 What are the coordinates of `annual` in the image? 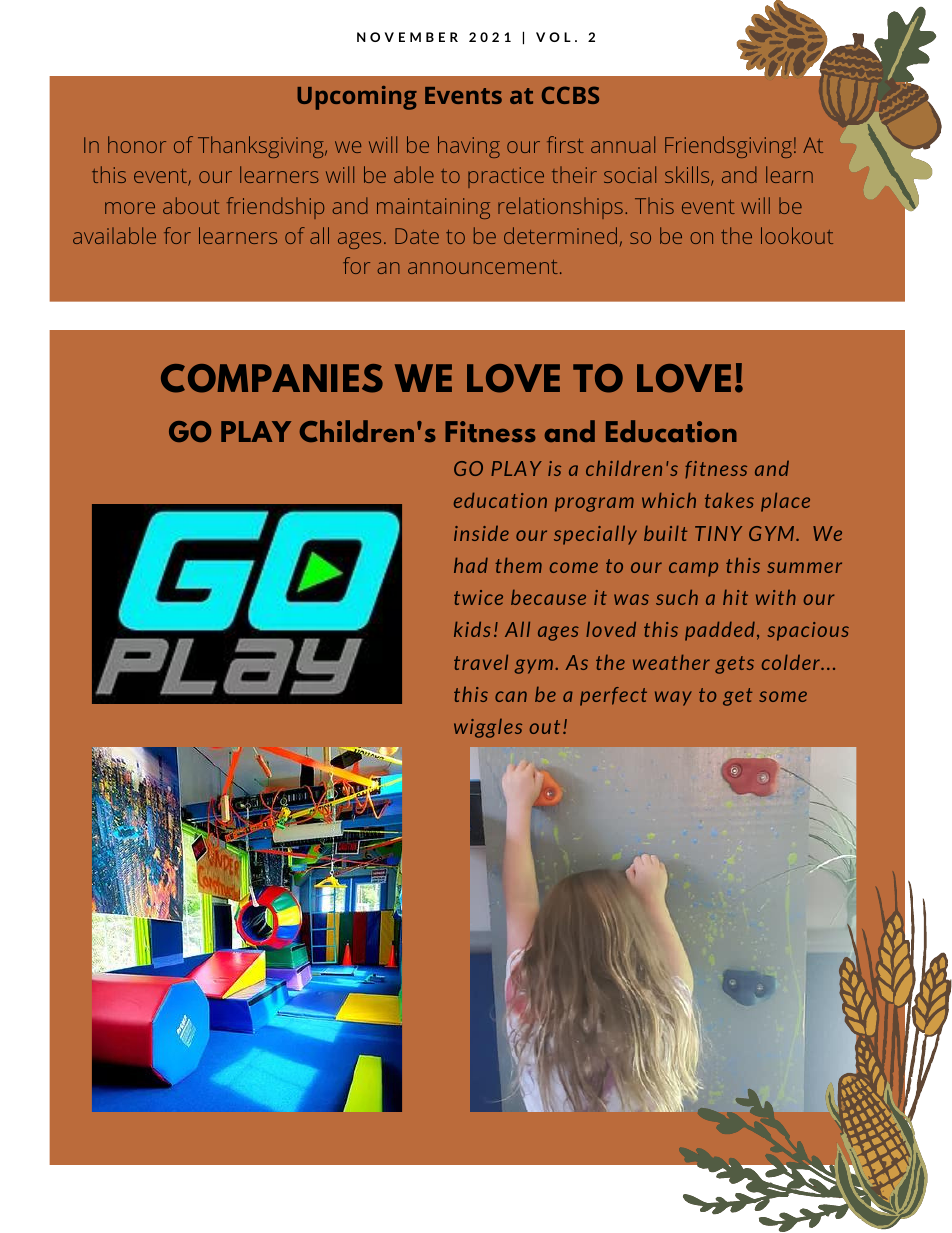 It's located at (623, 144).
